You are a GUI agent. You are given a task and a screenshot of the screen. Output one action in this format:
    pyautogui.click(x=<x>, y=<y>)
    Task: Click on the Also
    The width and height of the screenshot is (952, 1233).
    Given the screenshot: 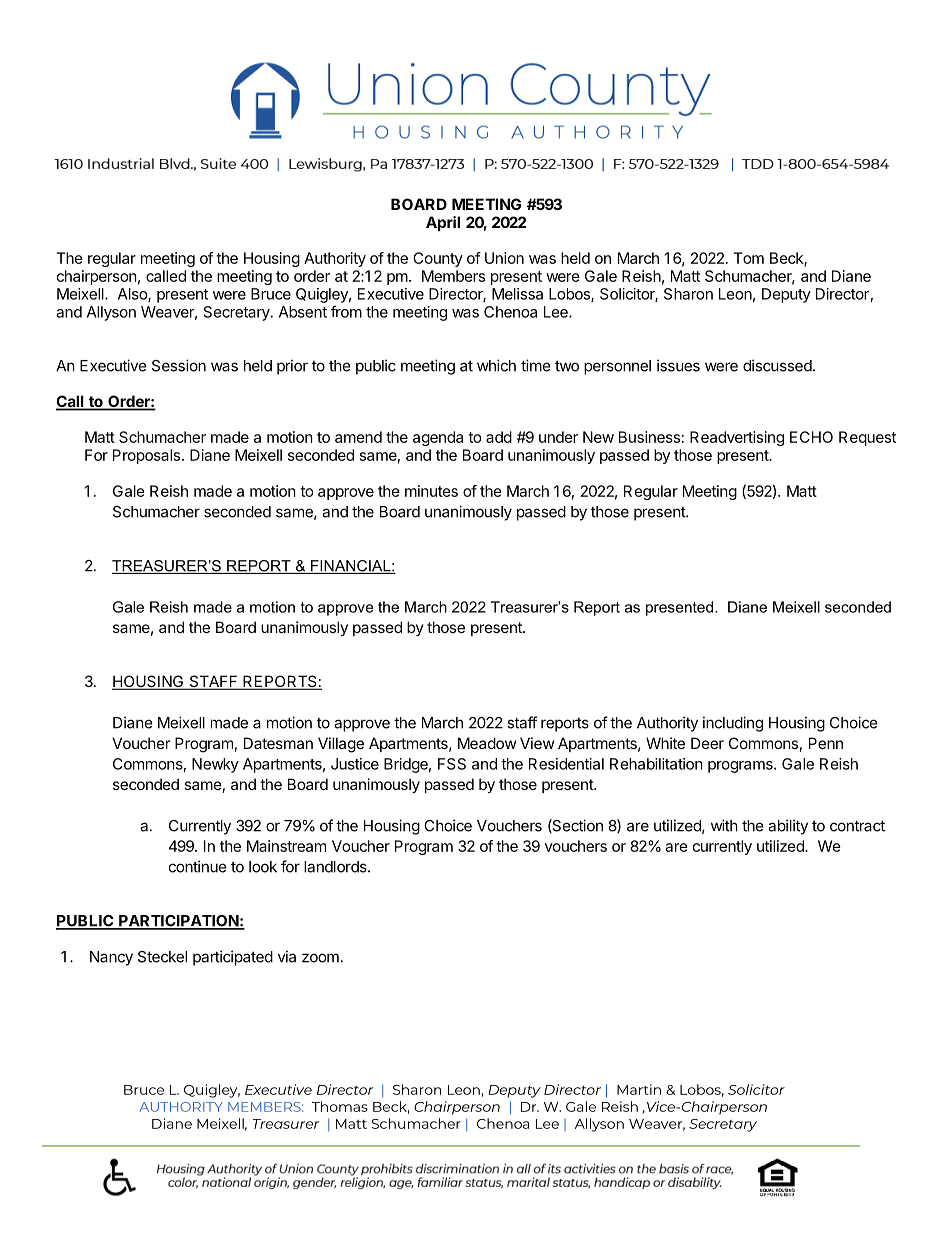 What is the action you would take?
    pyautogui.click(x=133, y=295)
